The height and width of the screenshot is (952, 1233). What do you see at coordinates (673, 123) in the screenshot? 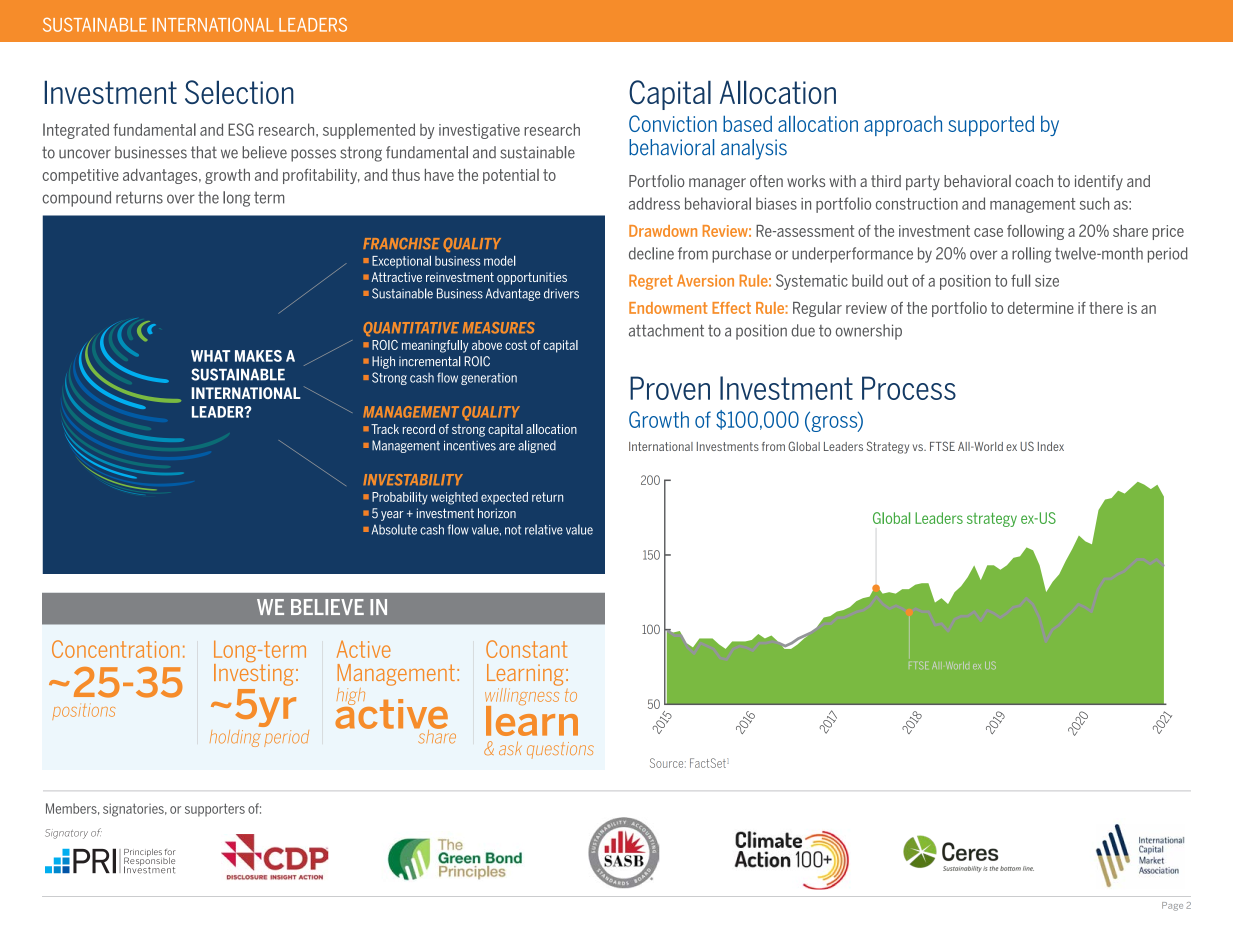
I see `Conviction` at bounding box center [673, 123].
